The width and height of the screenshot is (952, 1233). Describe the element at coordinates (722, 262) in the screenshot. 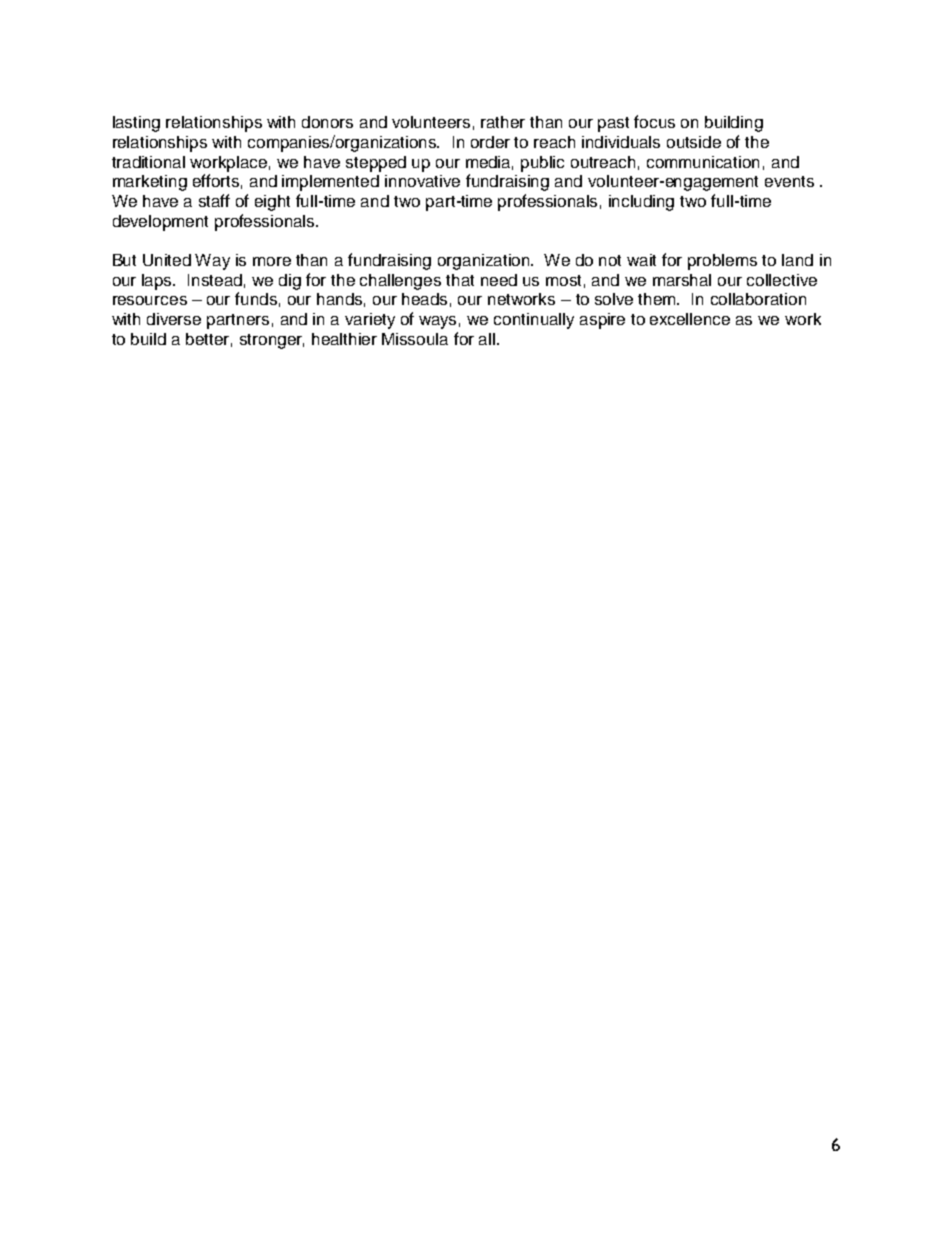

I see `problems` at that location.
